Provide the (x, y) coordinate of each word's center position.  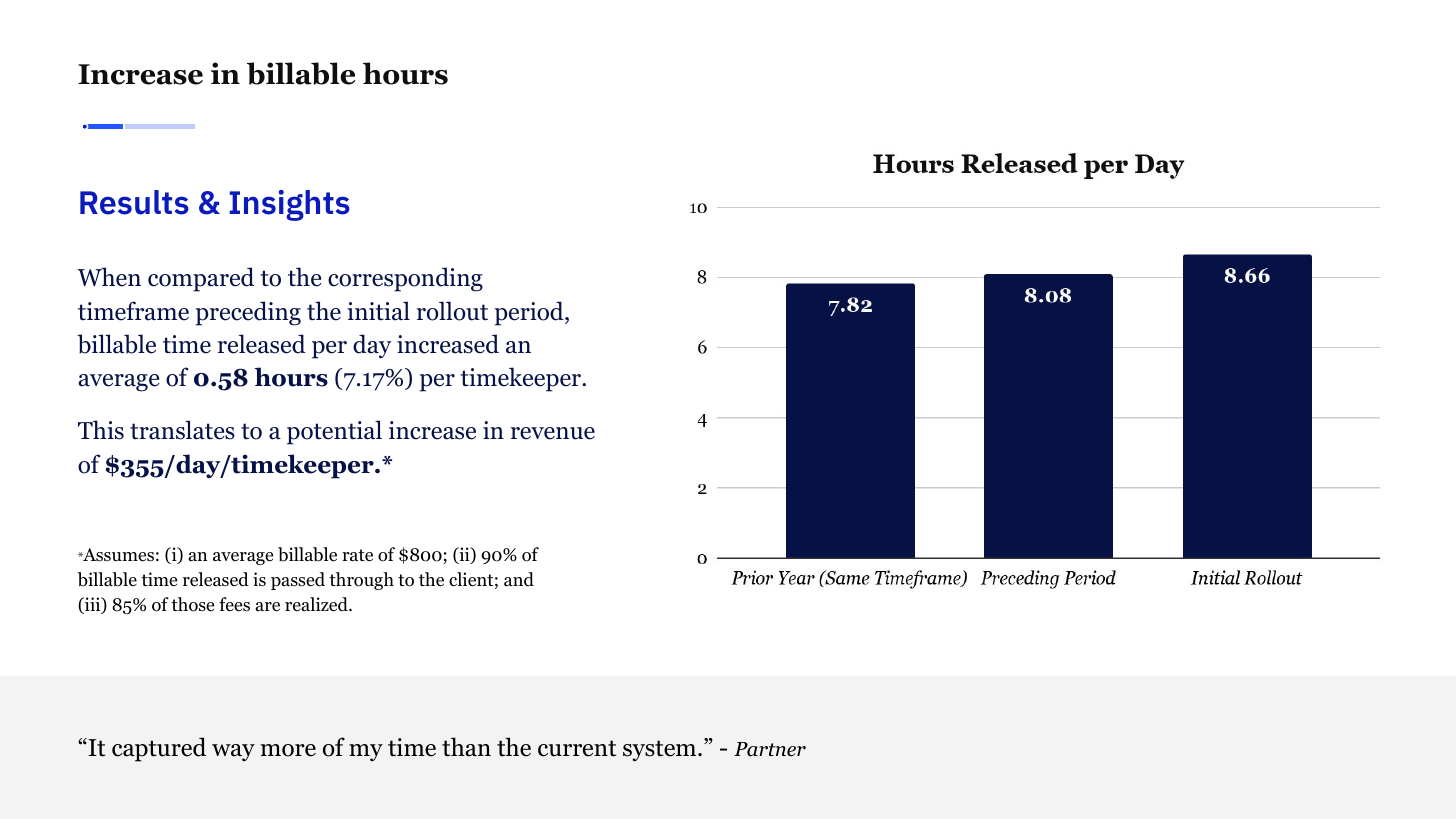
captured (159, 749)
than (466, 747)
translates (182, 430)
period (530, 313)
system (661, 751)
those (192, 604)
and (519, 579)
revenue (553, 433)
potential (334, 432)
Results (134, 202)
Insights (289, 205)
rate (357, 555)
